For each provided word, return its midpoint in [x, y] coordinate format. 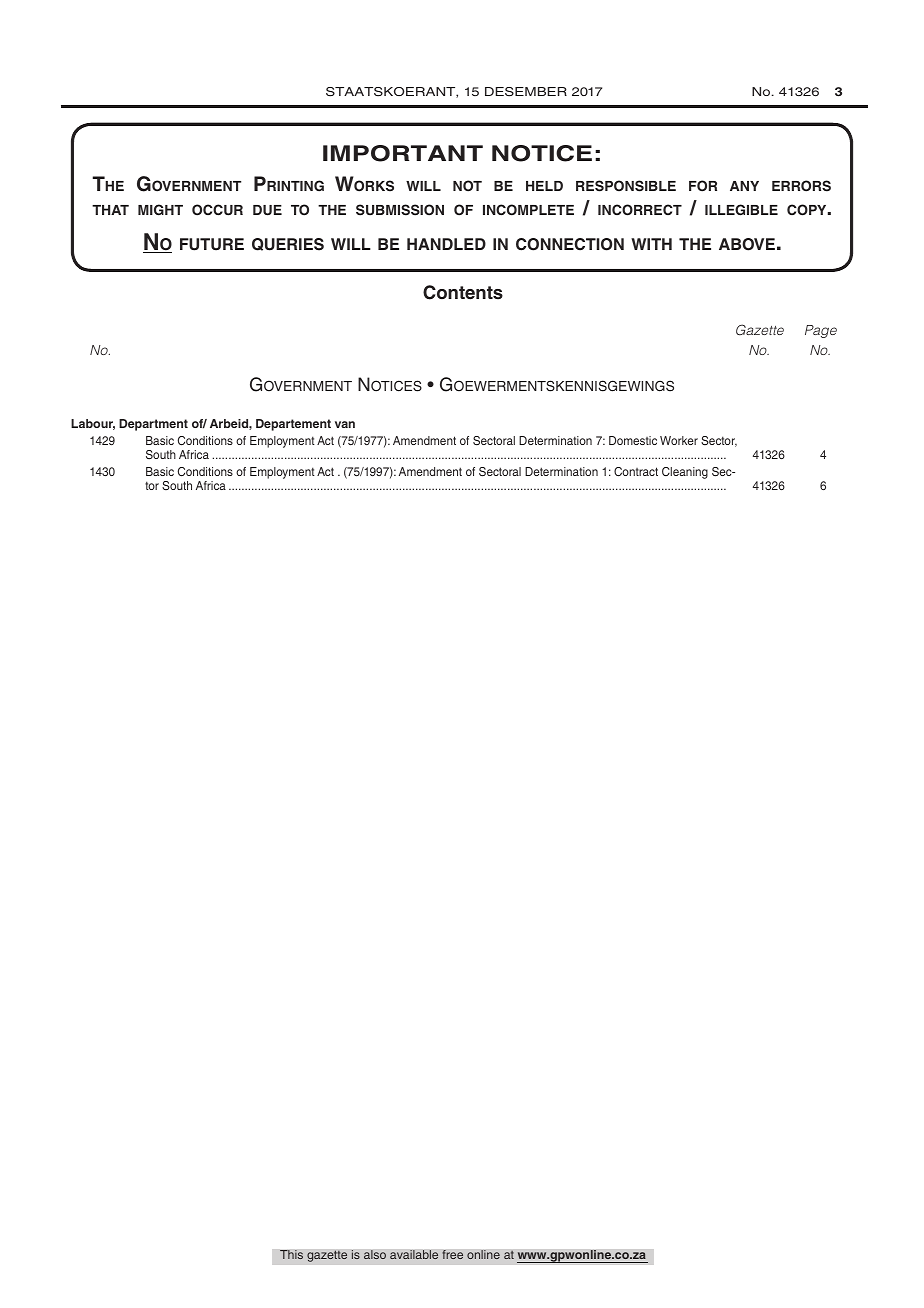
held [544, 186]
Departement [293, 425]
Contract [636, 471]
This [291, 1255]
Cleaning [685, 473]
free [452, 1254]
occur [217, 210]
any [744, 186]
